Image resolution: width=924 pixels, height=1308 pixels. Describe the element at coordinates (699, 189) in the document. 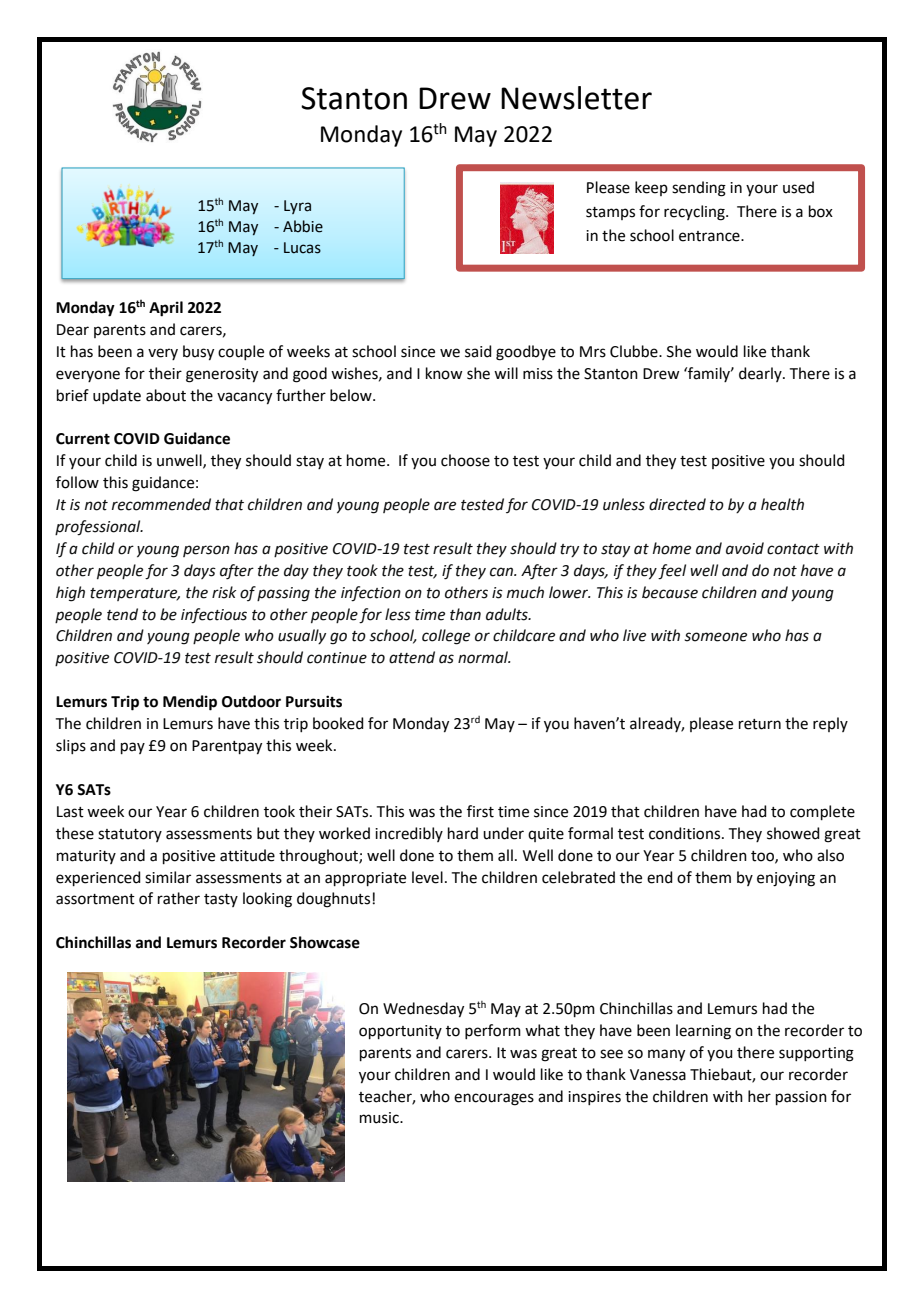

I see `sending` at that location.
